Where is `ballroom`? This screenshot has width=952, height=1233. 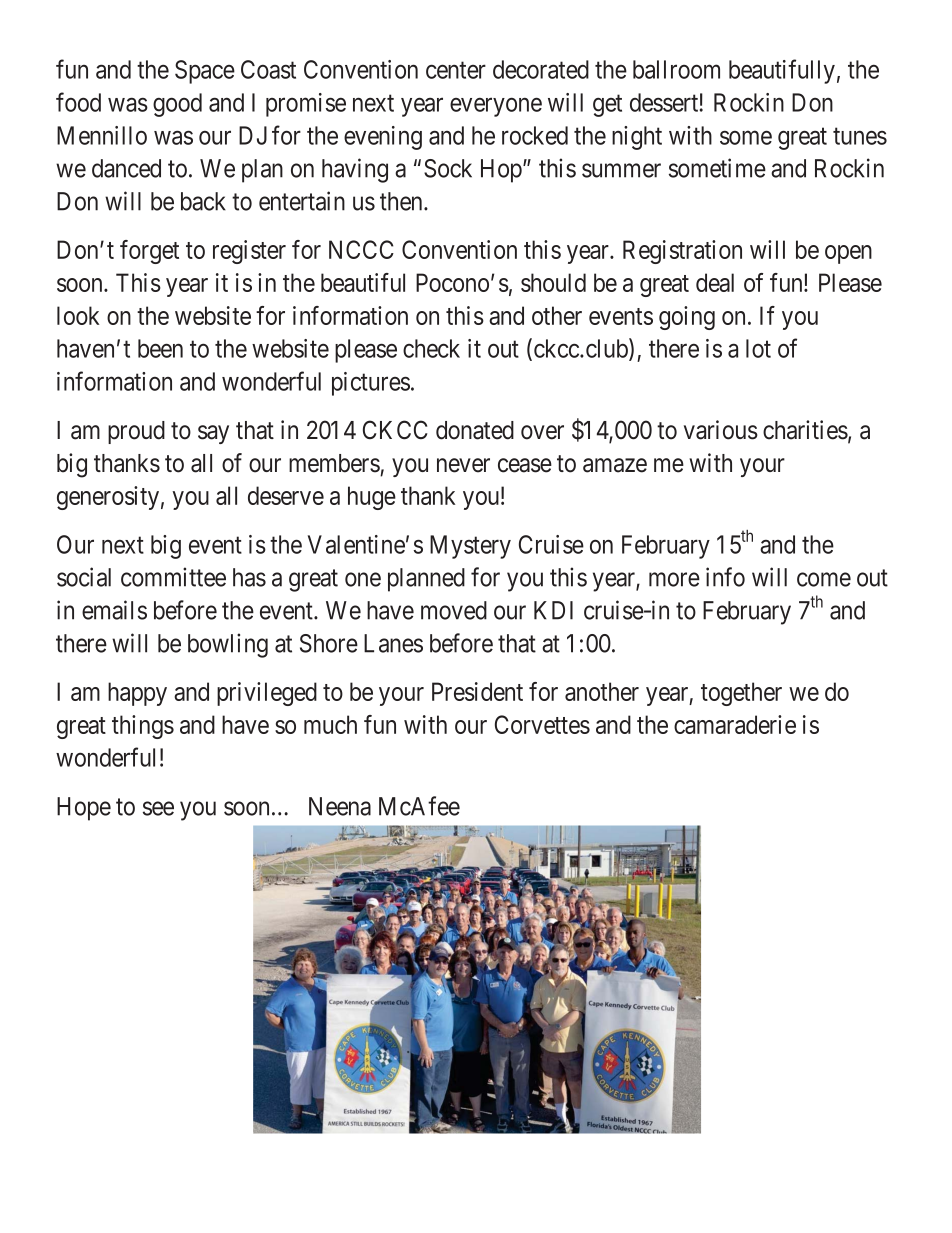
ballroom is located at coordinates (676, 69).
